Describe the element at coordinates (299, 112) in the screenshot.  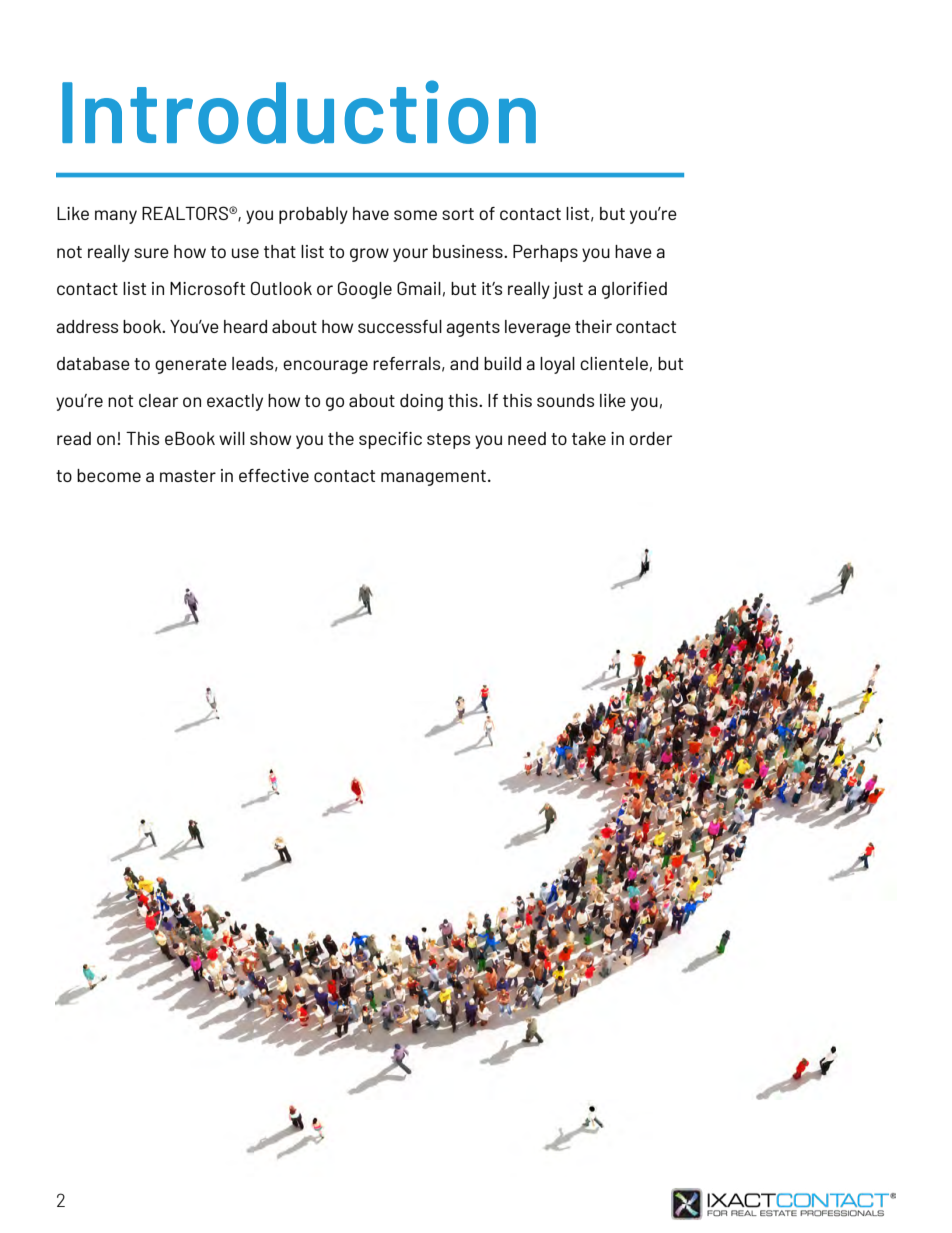
I see `Introduction` at that location.
